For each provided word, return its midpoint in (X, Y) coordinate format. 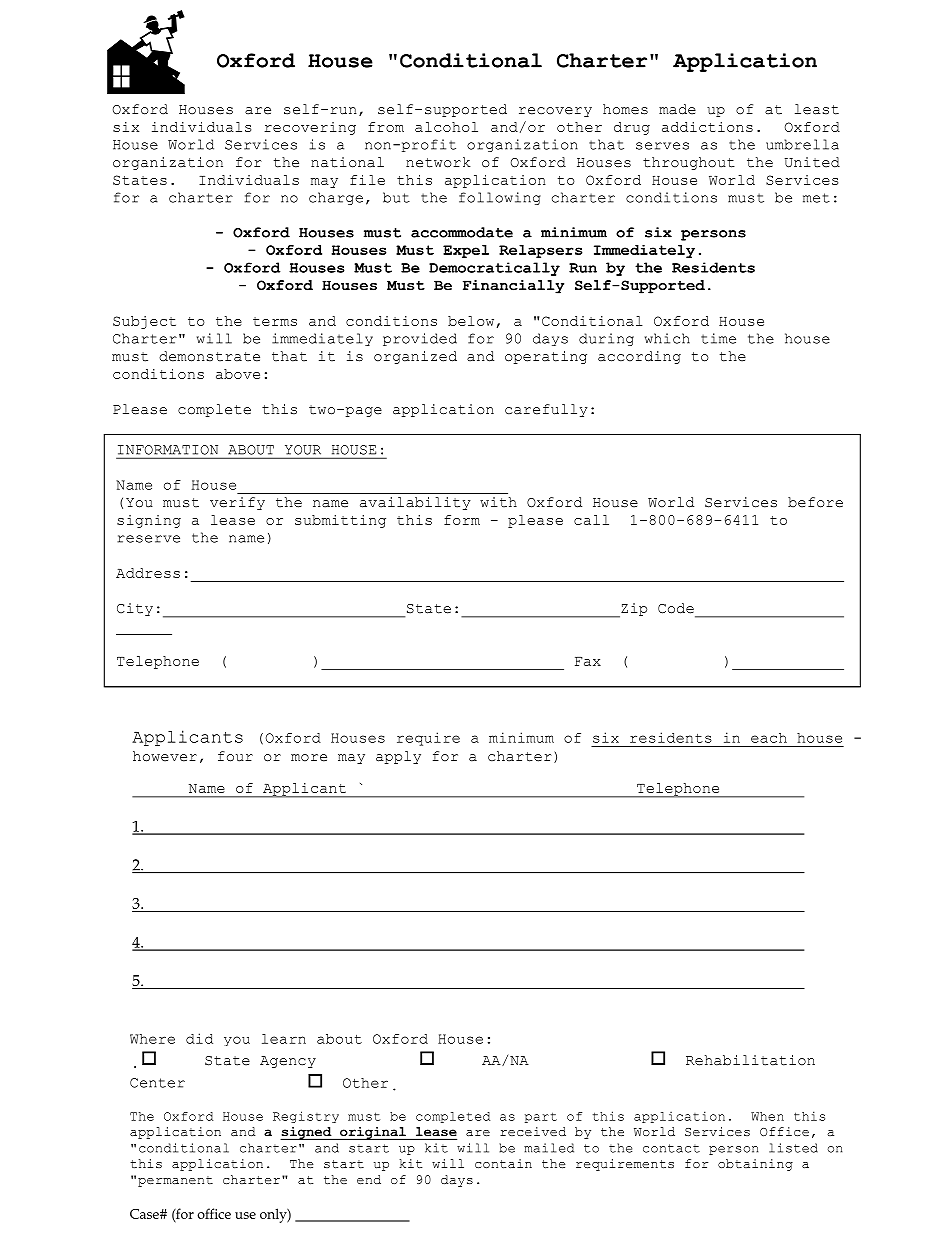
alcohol (446, 127)
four (235, 756)
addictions (707, 127)
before (815, 502)
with (498, 502)
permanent (175, 1181)
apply (398, 757)
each (769, 738)
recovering (310, 128)
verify (237, 503)
